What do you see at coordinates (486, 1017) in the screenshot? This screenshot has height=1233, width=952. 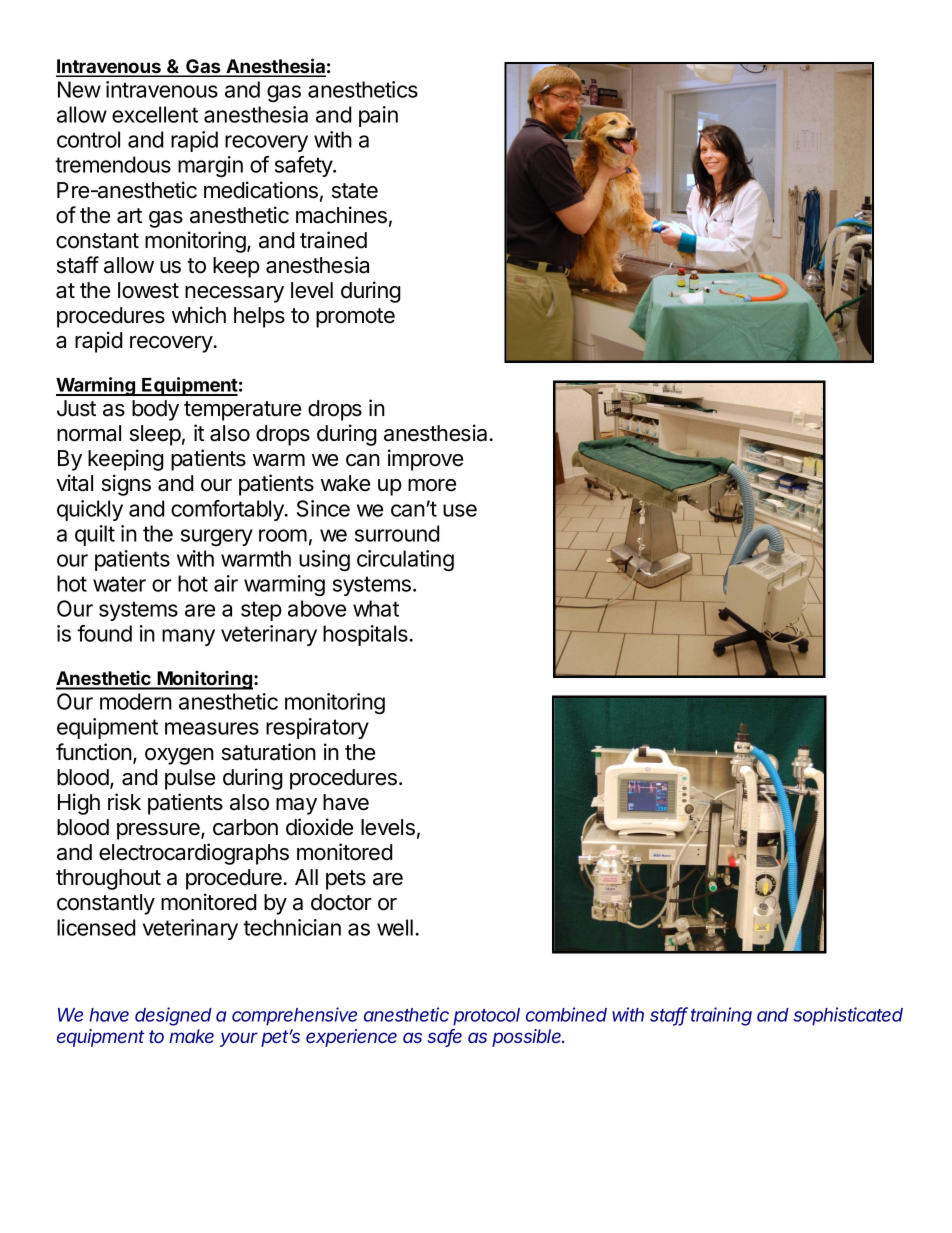 I see `protocol` at bounding box center [486, 1017].
